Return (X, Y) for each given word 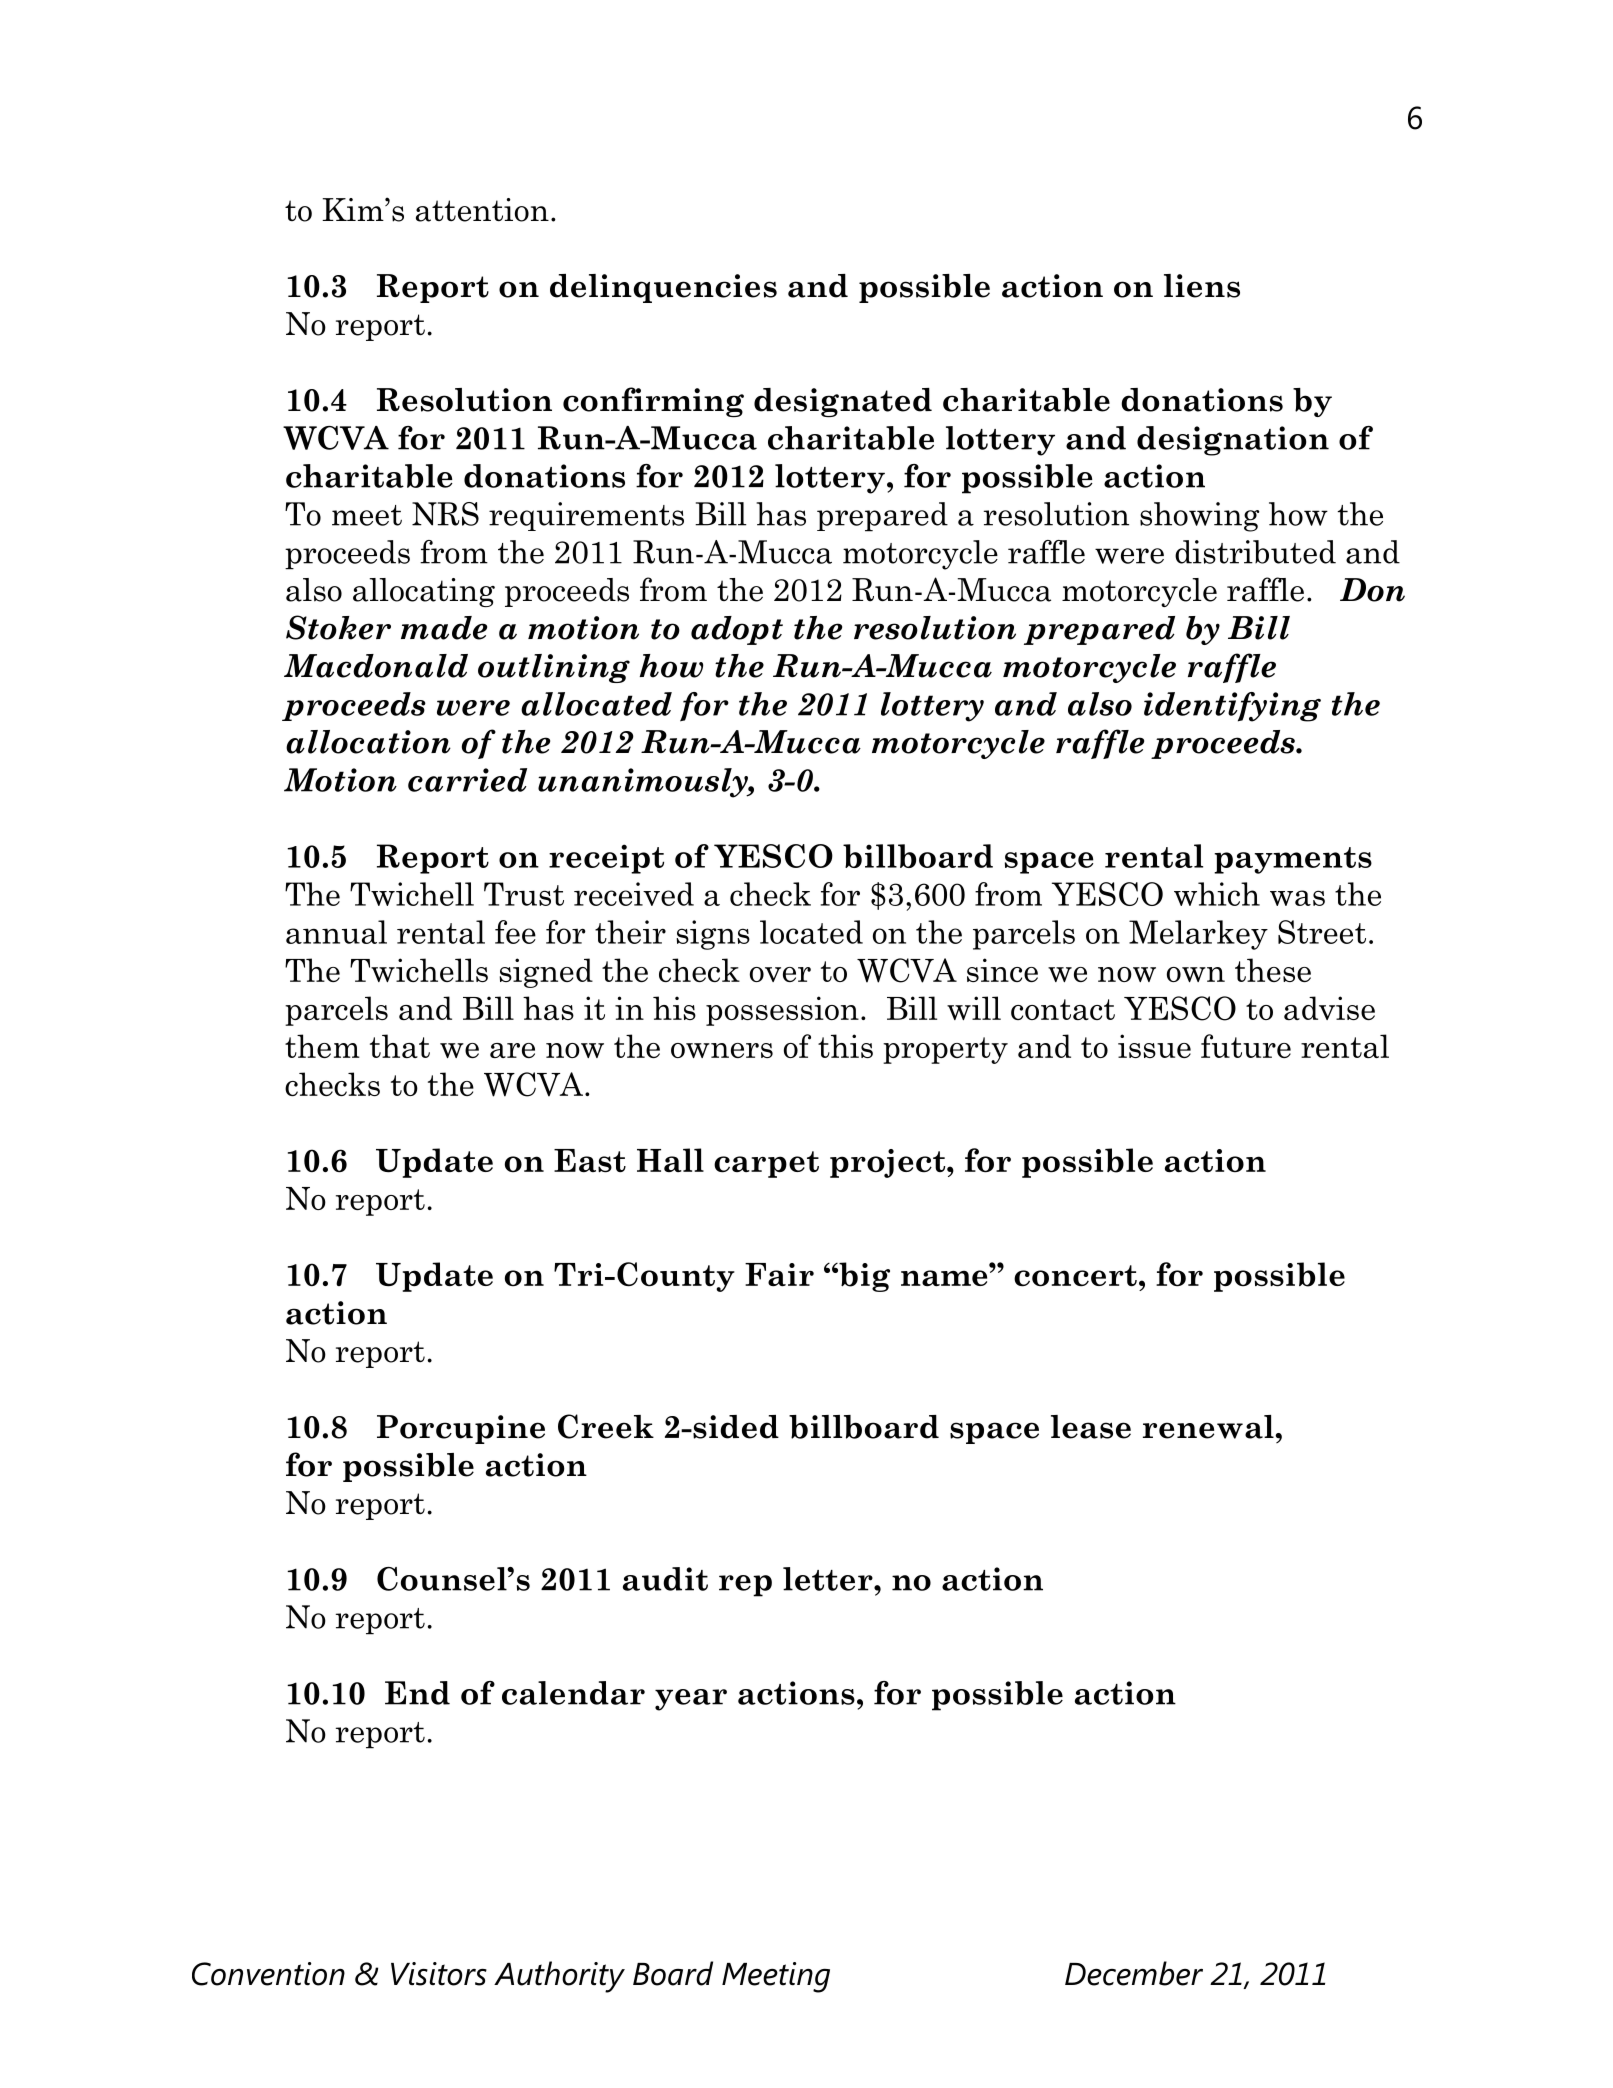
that (400, 1046)
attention (482, 210)
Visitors (439, 1974)
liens (1202, 286)
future (1246, 1046)
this (845, 1046)
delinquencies (663, 288)
